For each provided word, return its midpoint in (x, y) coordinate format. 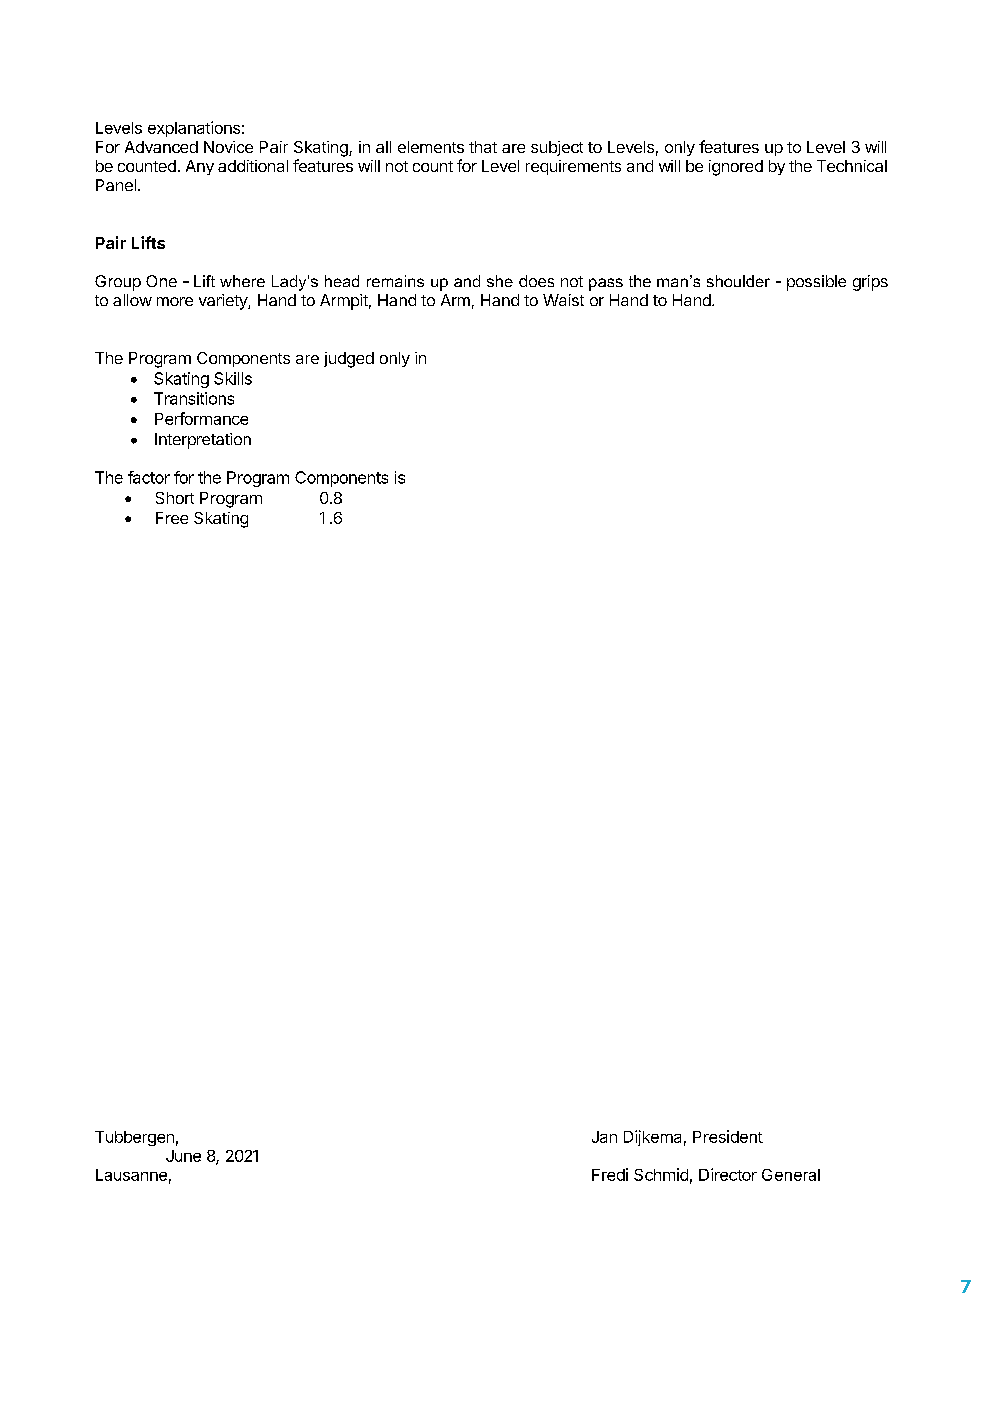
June (183, 1156)
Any (200, 167)
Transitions (194, 398)
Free (172, 518)
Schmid (661, 1174)
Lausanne (131, 1175)
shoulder (738, 281)
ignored (736, 168)
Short (175, 498)
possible (816, 283)
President (728, 1136)
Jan (604, 1137)
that (483, 147)
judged (349, 360)
